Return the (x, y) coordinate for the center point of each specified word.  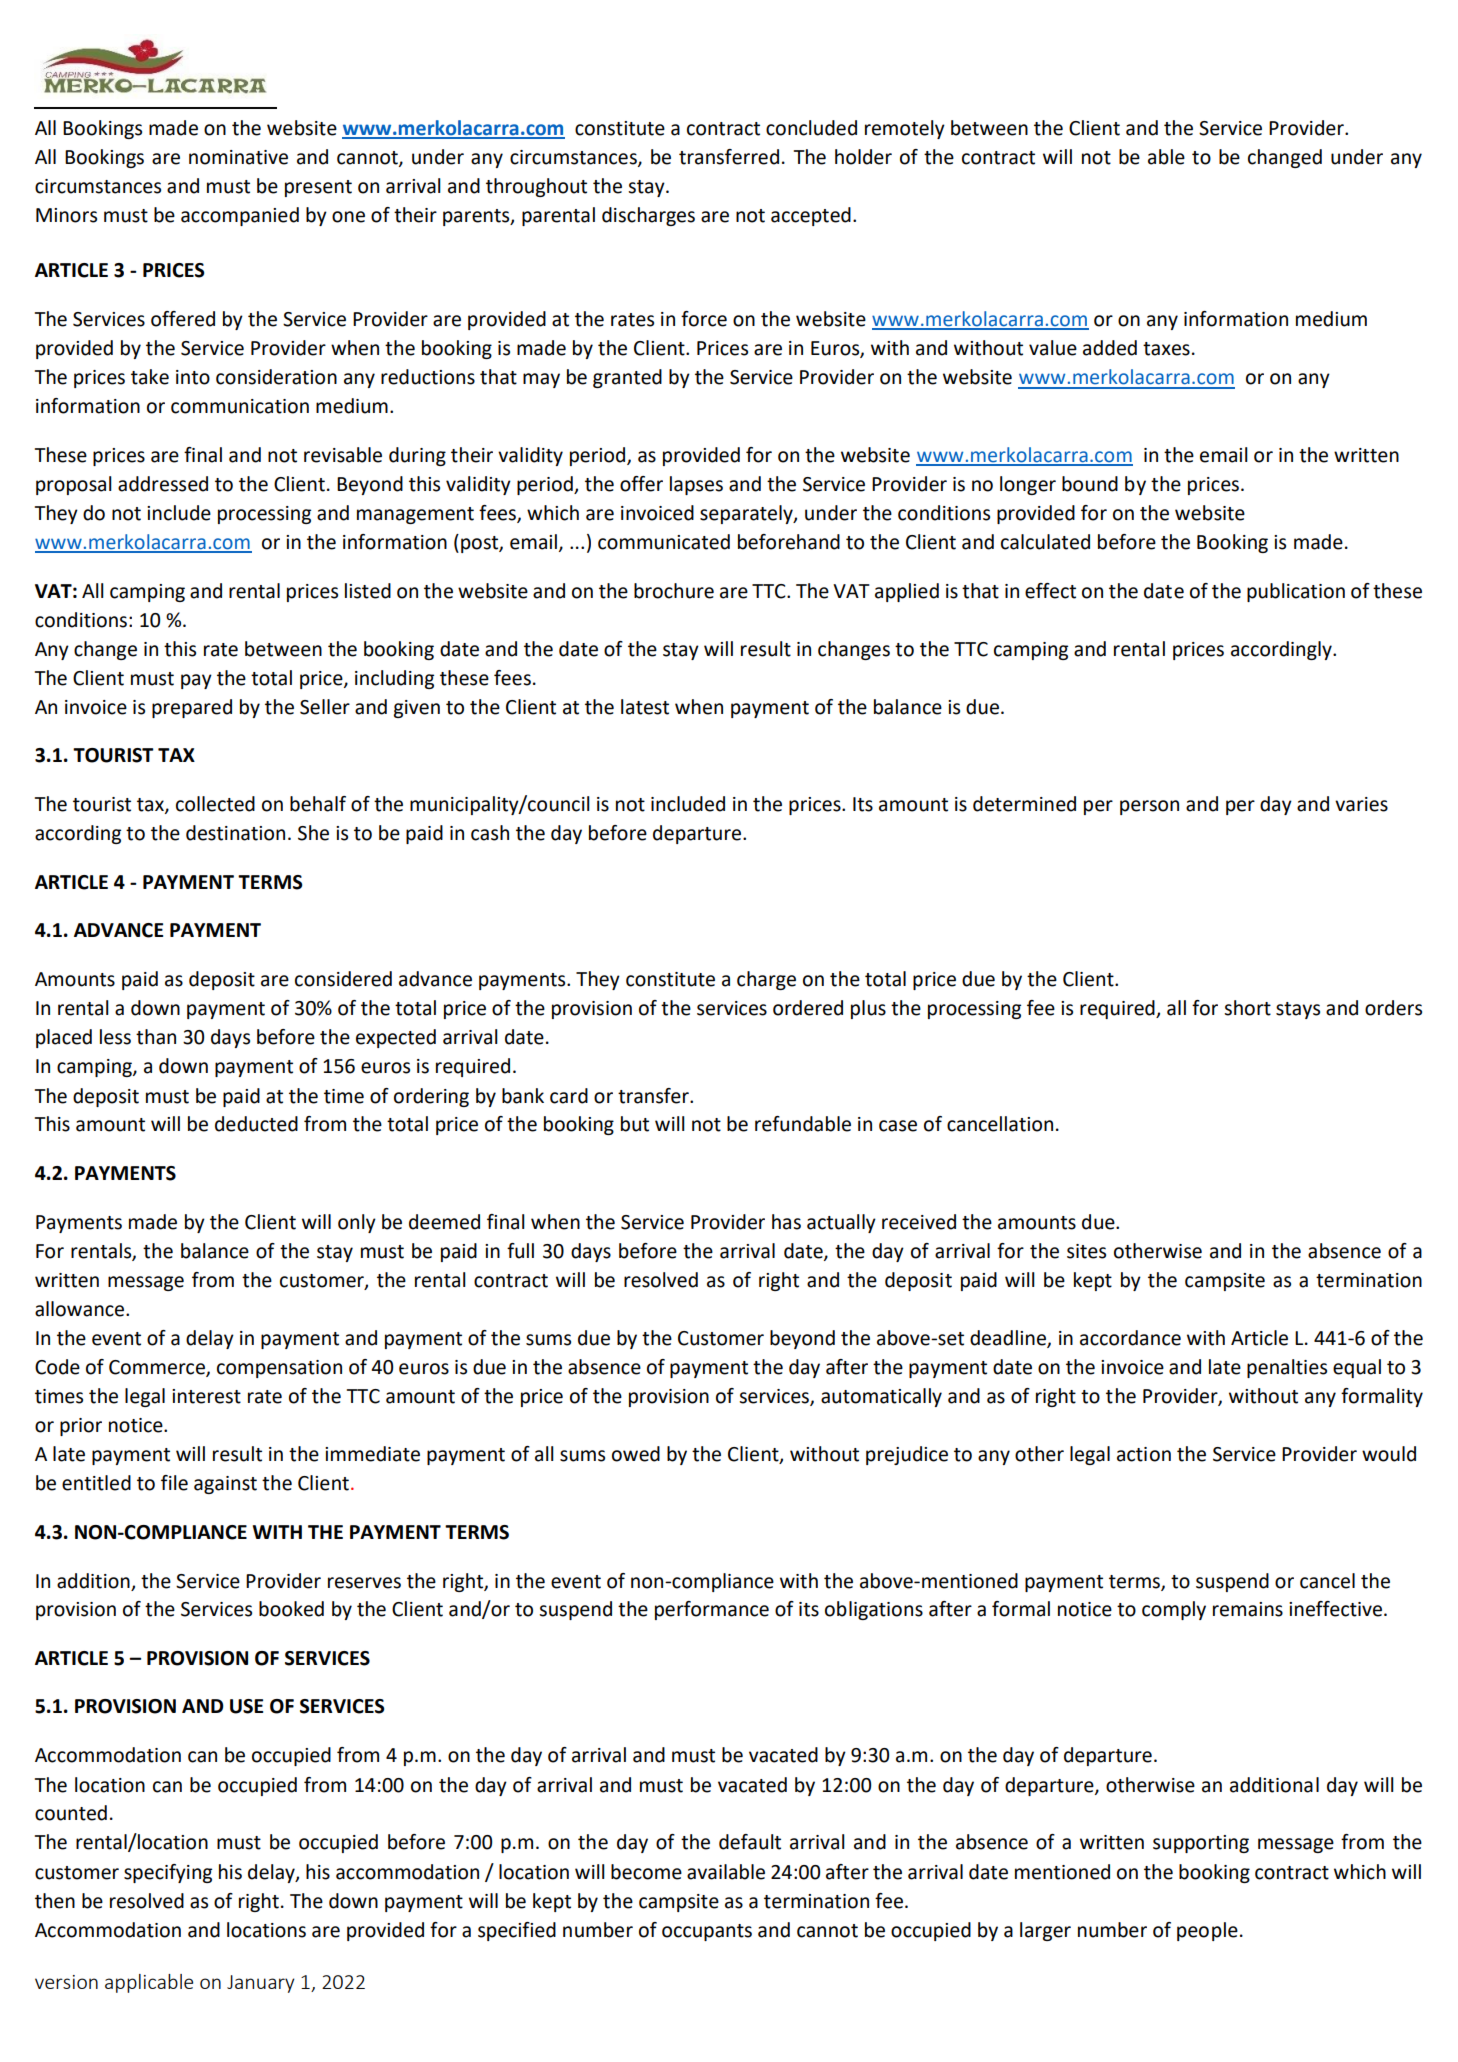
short (1247, 1008)
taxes (1166, 349)
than (156, 1037)
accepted (811, 216)
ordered (808, 1008)
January (261, 1984)
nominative (238, 157)
